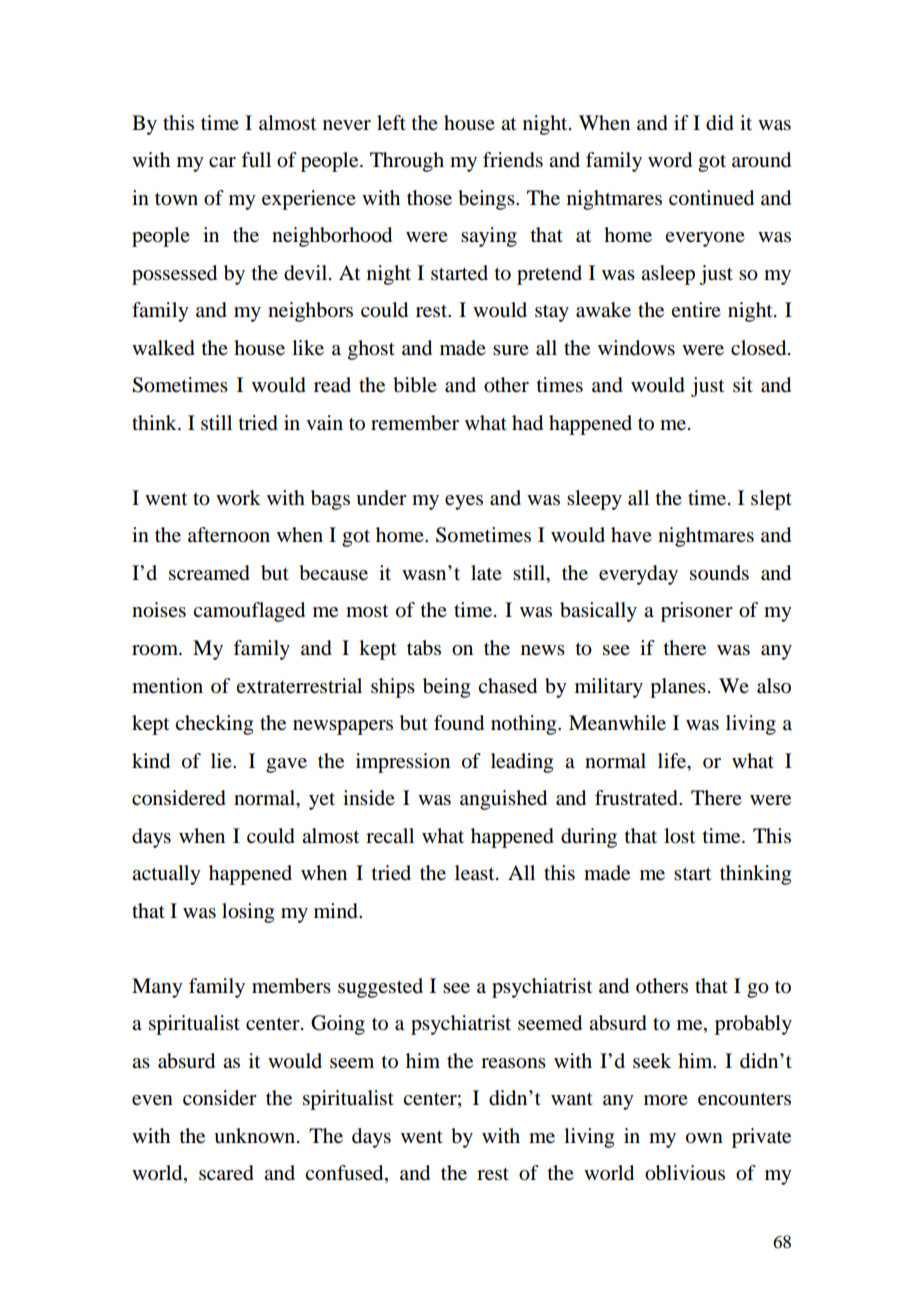  What do you see at coordinates (513, 160) in the document?
I see `friends` at bounding box center [513, 160].
